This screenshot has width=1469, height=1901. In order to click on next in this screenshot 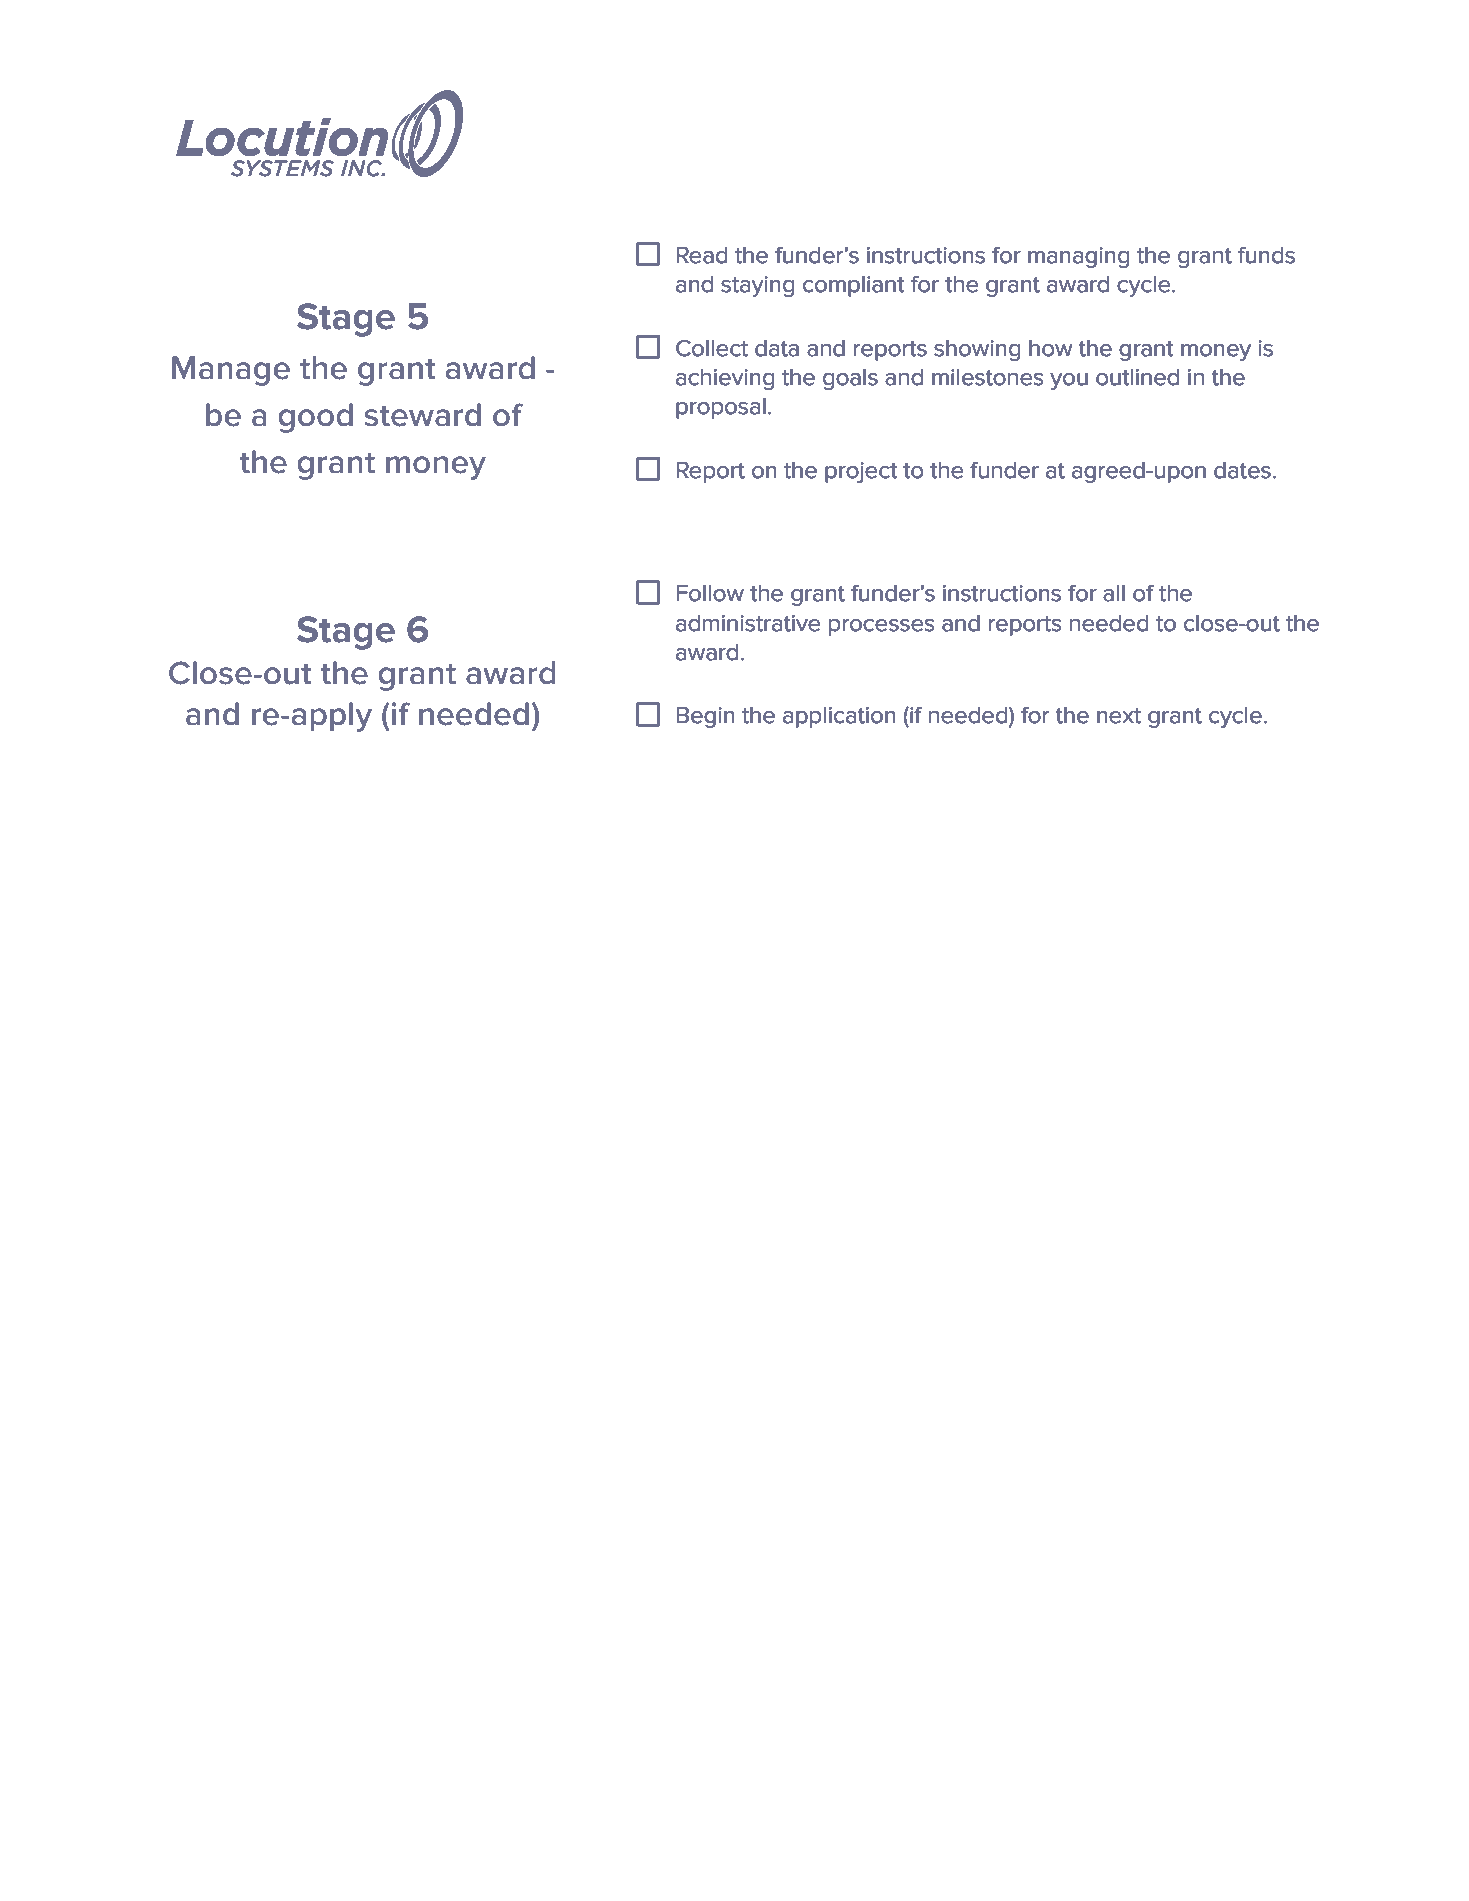, I will do `click(1119, 716)`.
